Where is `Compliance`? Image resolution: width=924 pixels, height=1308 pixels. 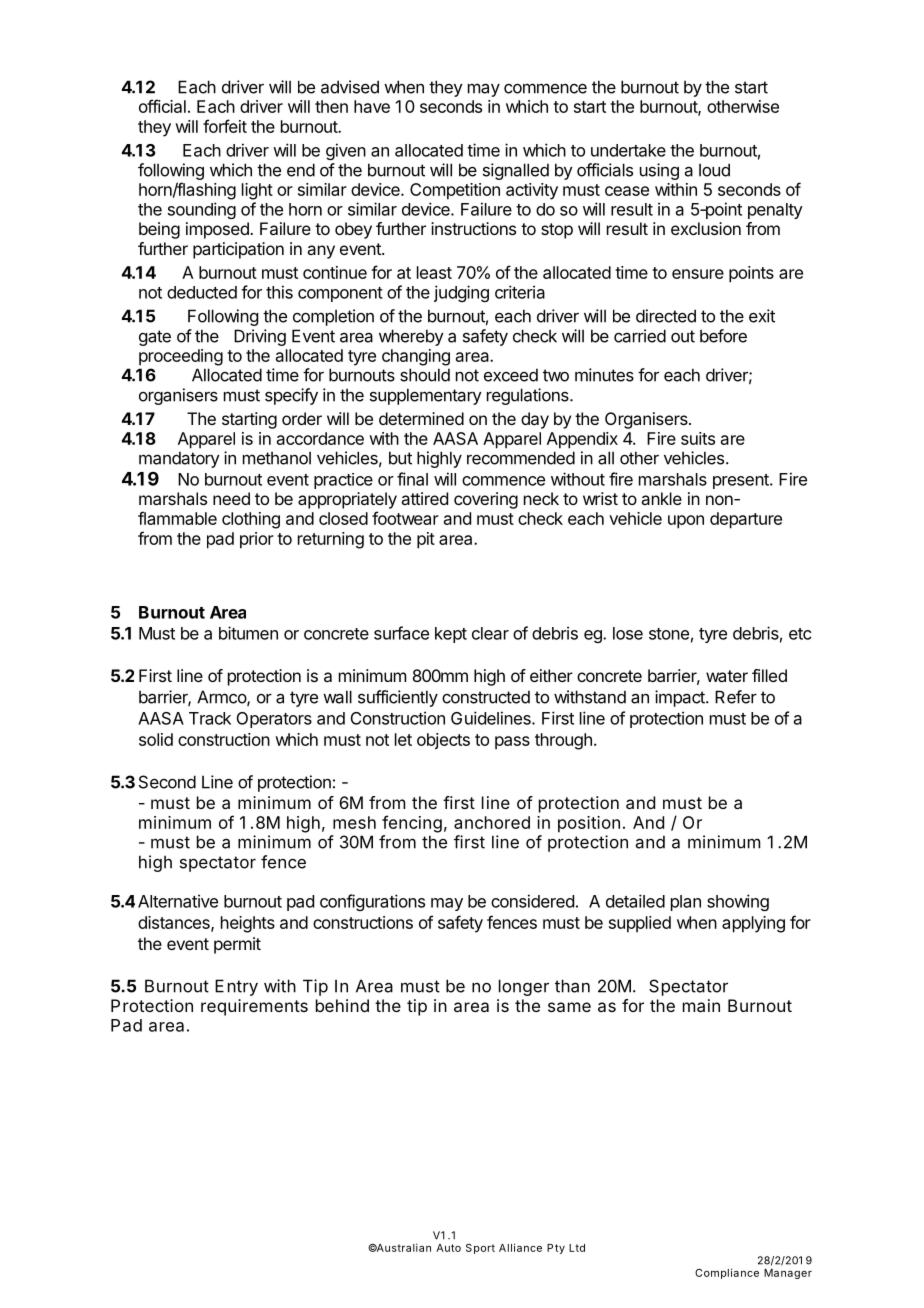 Compliance is located at coordinates (727, 1273).
